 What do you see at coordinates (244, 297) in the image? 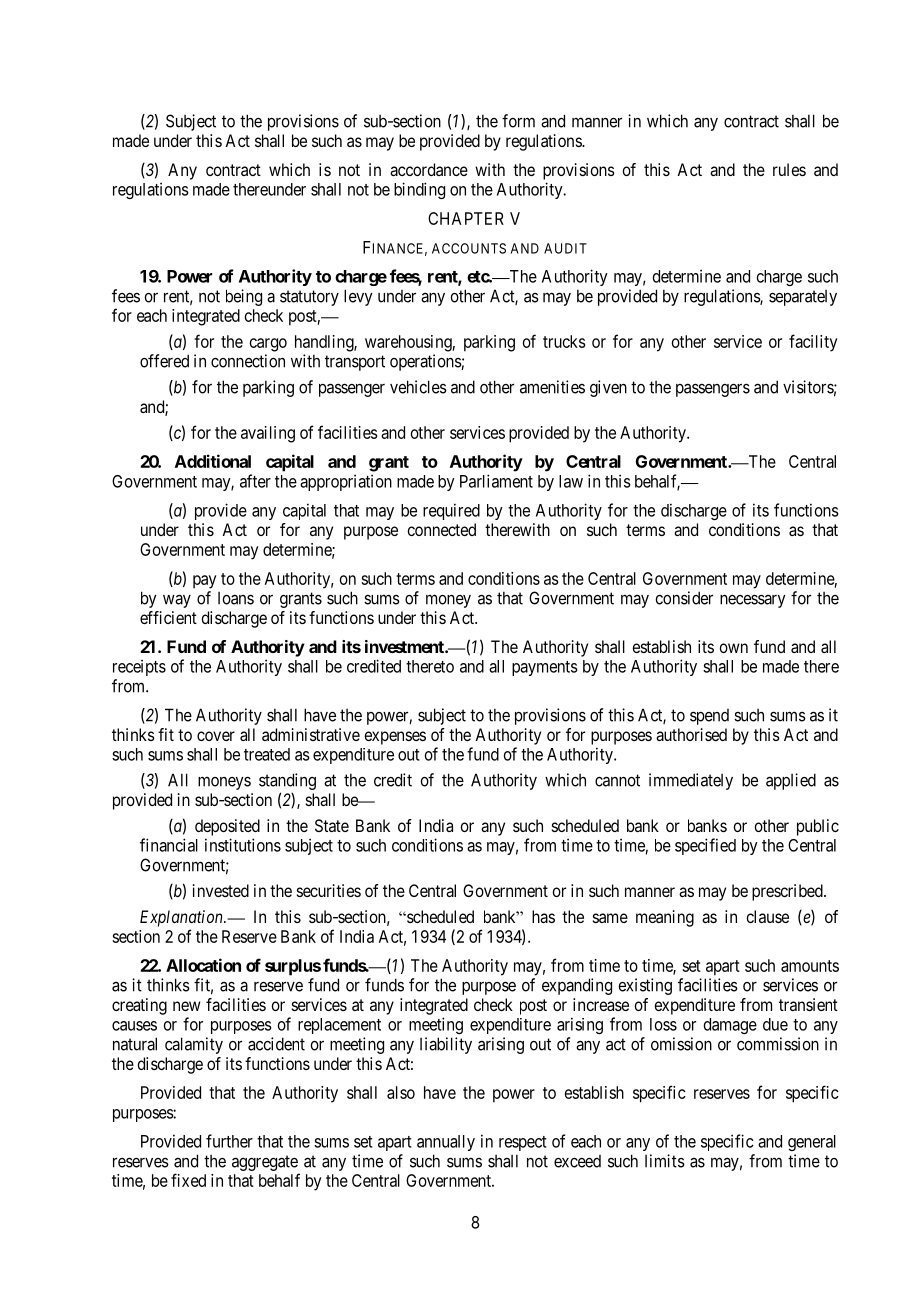
I see `being` at bounding box center [244, 297].
